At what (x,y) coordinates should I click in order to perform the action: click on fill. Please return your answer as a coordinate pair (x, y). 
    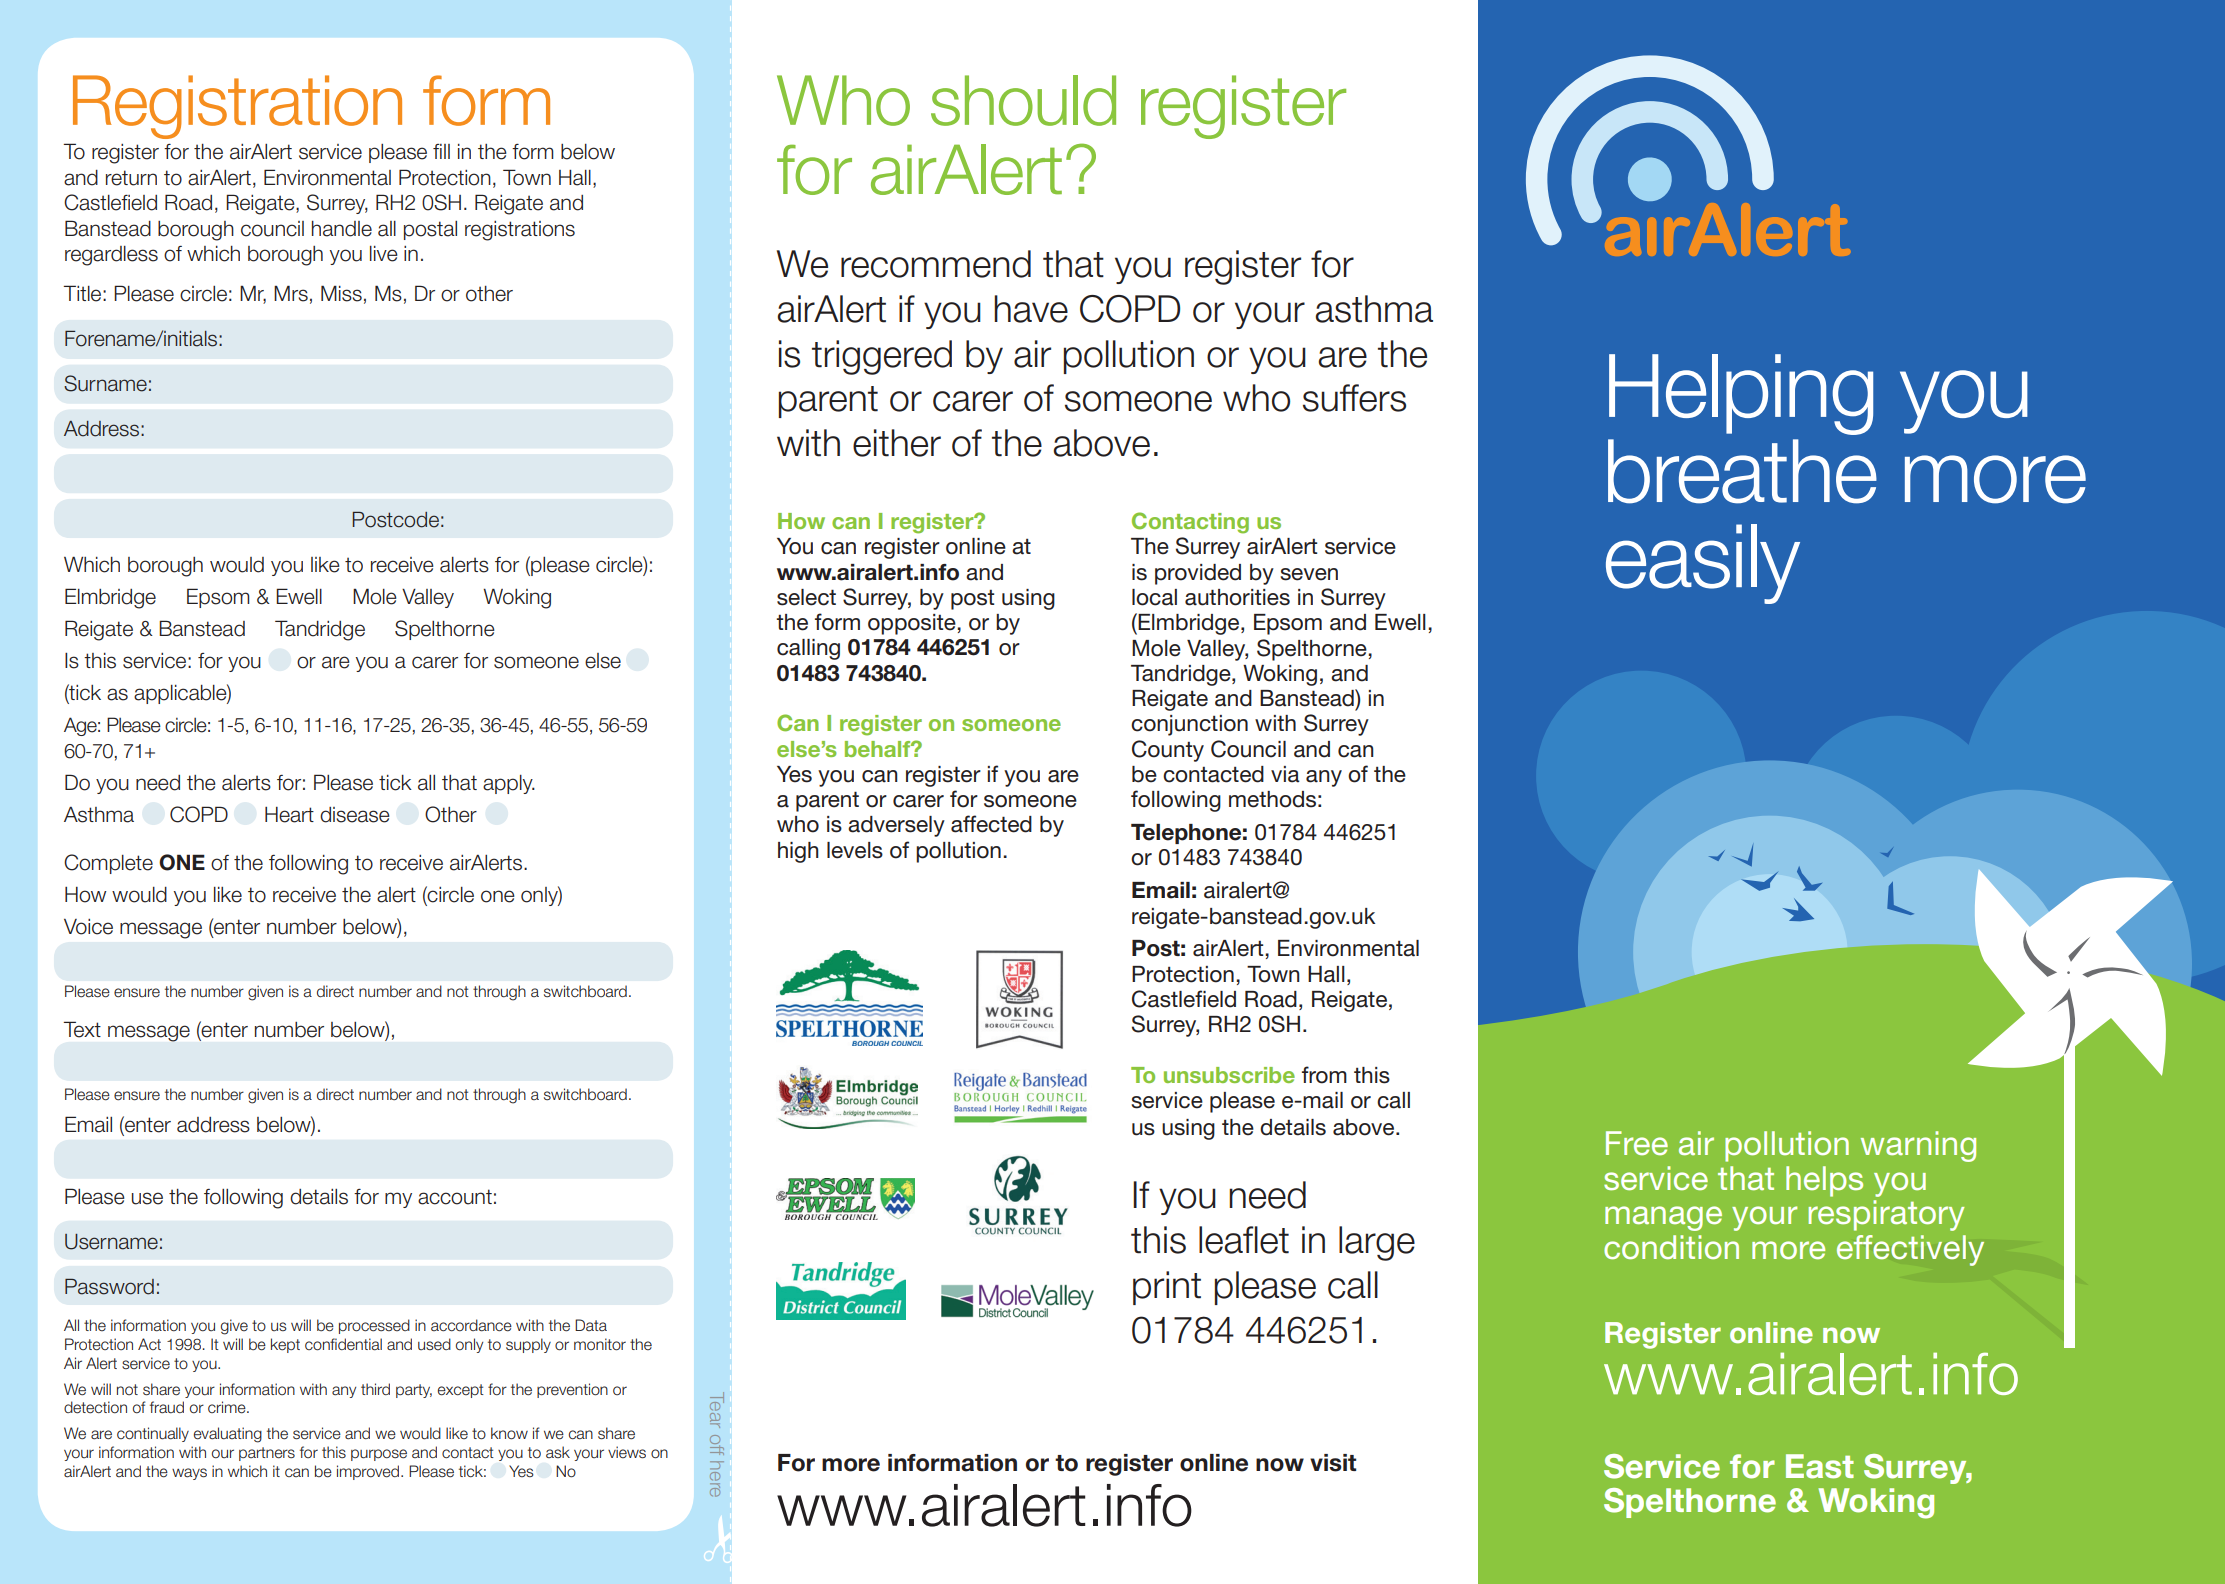
    Looking at the image, I should click on (441, 151).
